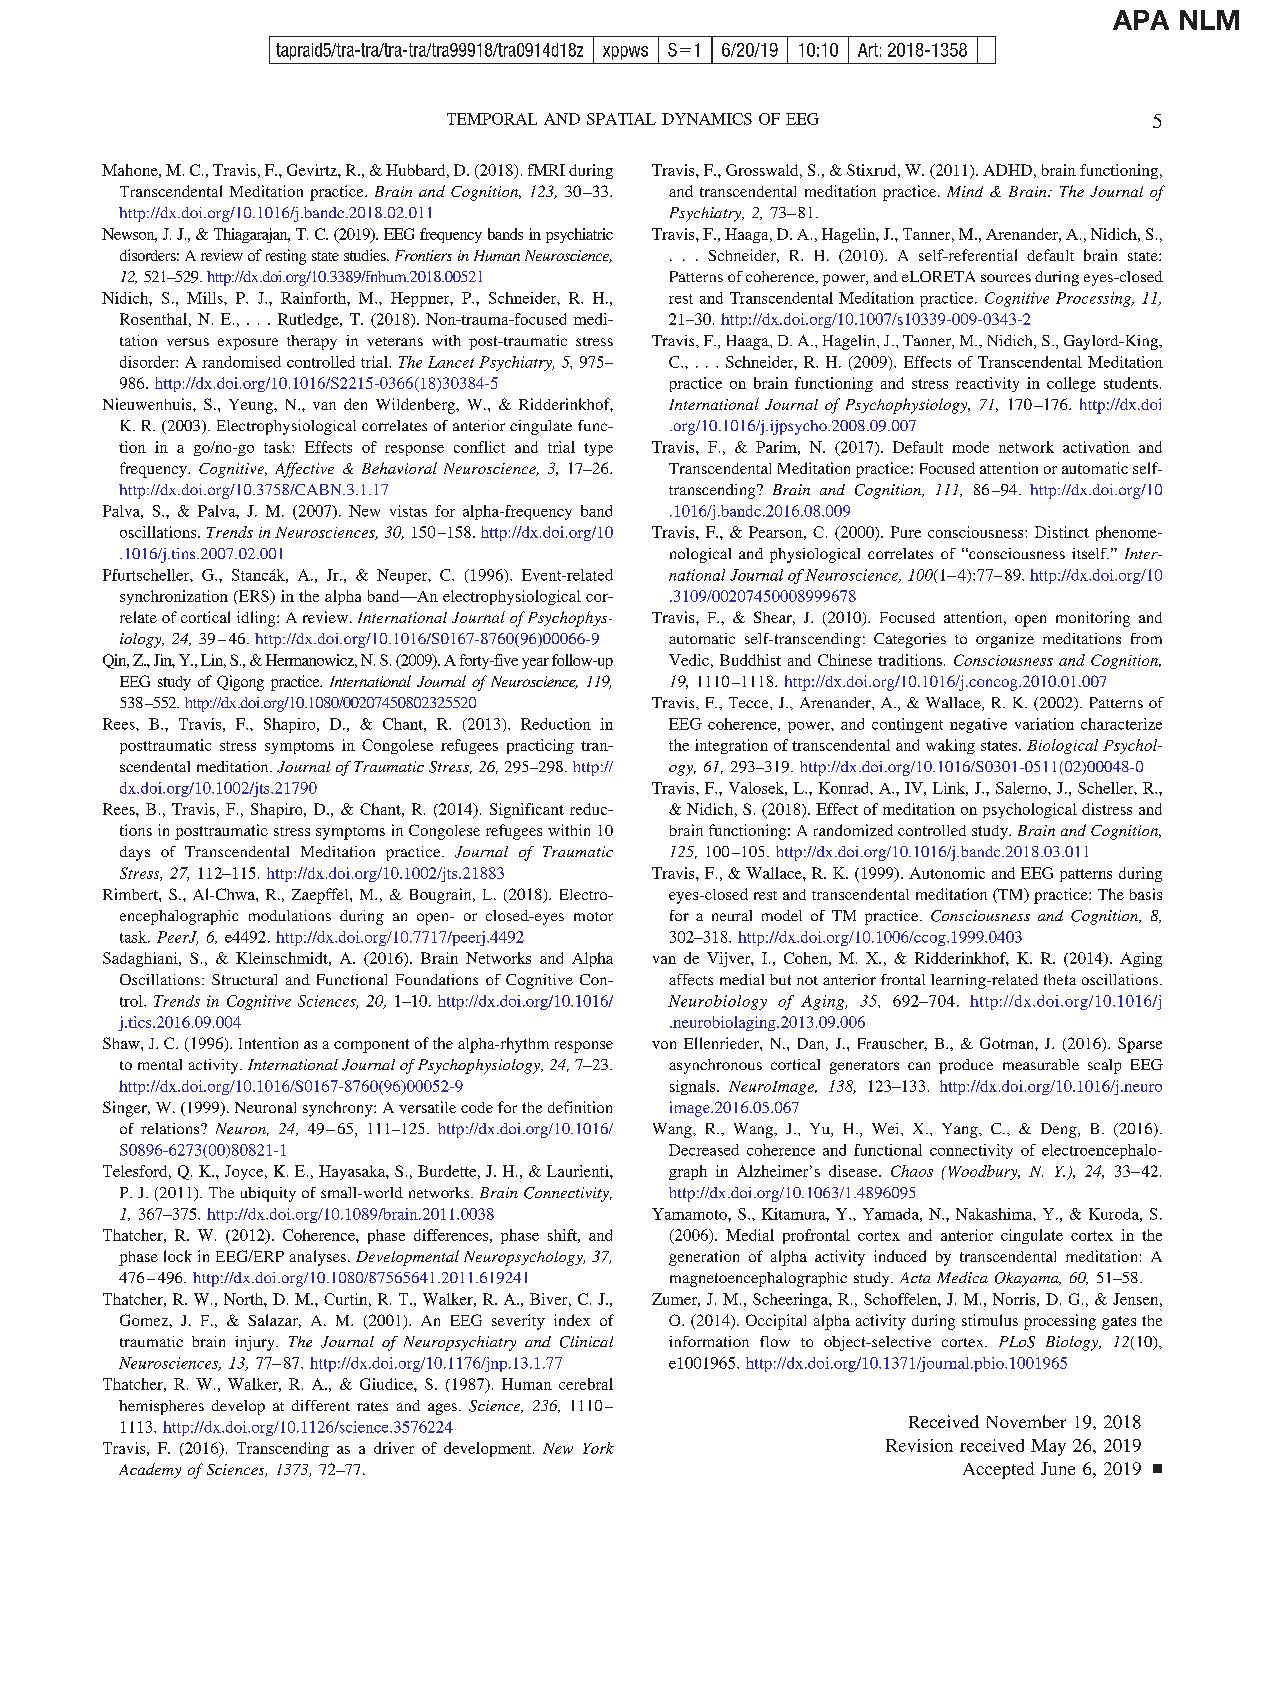 The image size is (1265, 1687). I want to click on Qigong, so click(240, 683).
